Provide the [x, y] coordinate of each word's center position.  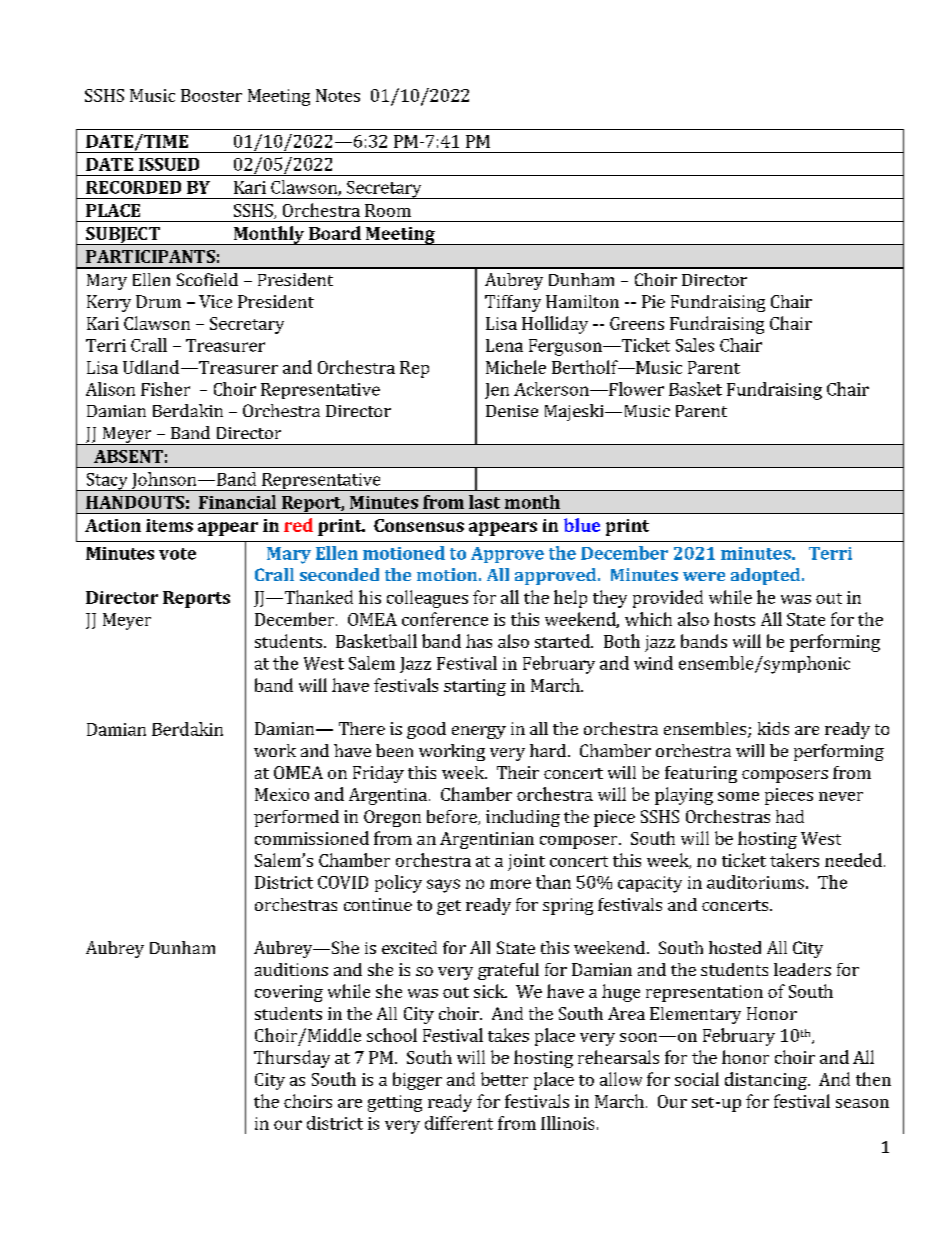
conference [445, 619]
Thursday [292, 1059]
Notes [338, 95]
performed [296, 818]
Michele [516, 367]
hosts [734, 619]
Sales [695, 345]
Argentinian [487, 840]
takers [794, 860]
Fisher [165, 389]
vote [177, 554]
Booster [211, 95]
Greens [637, 323]
